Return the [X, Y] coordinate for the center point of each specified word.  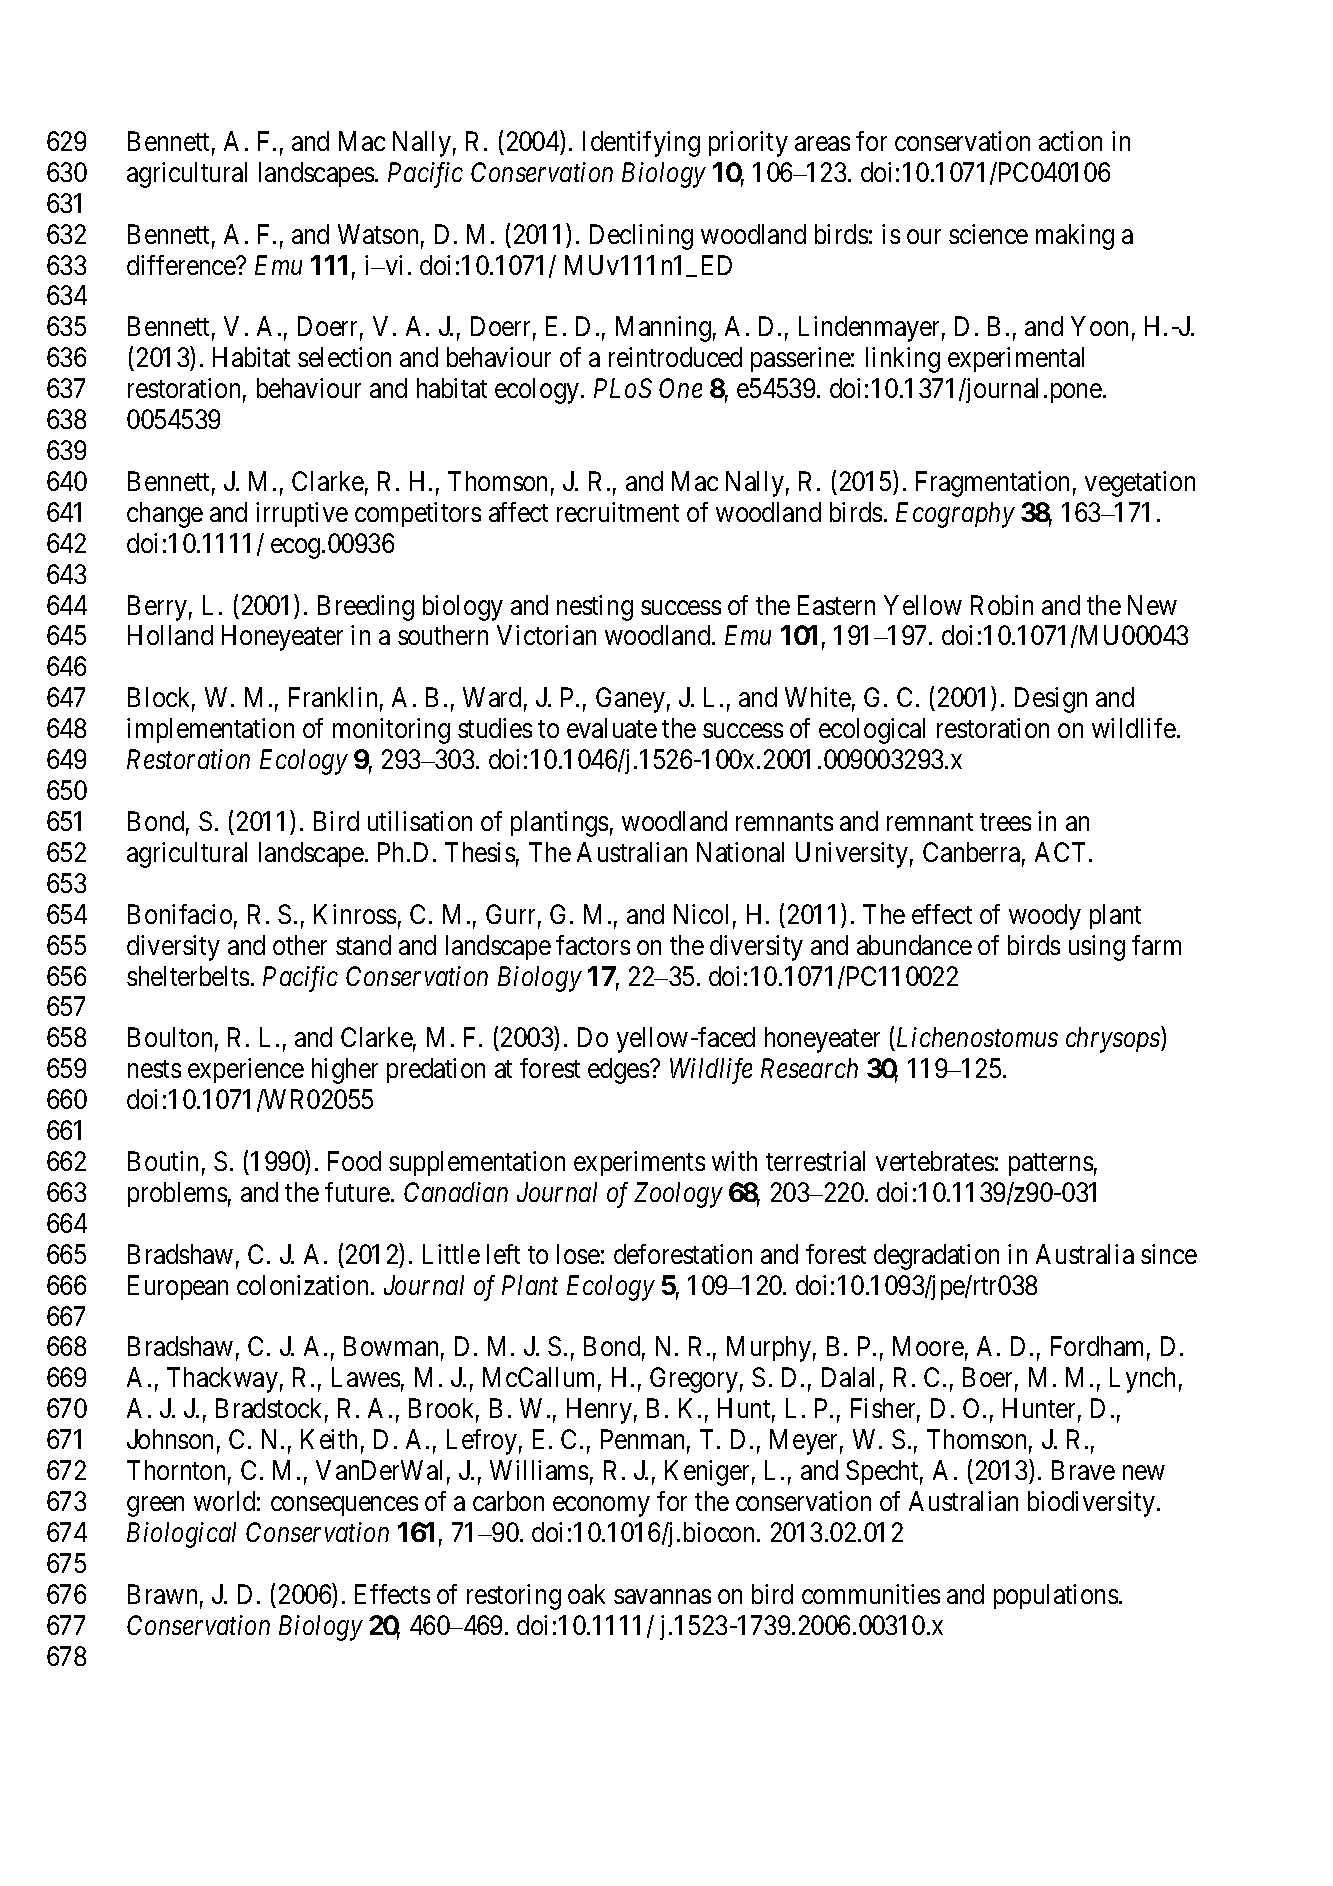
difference [182, 265]
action [1070, 141]
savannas [662, 1596]
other [300, 945]
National [740, 852]
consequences [344, 1506]
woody [1045, 917]
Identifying [641, 144]
